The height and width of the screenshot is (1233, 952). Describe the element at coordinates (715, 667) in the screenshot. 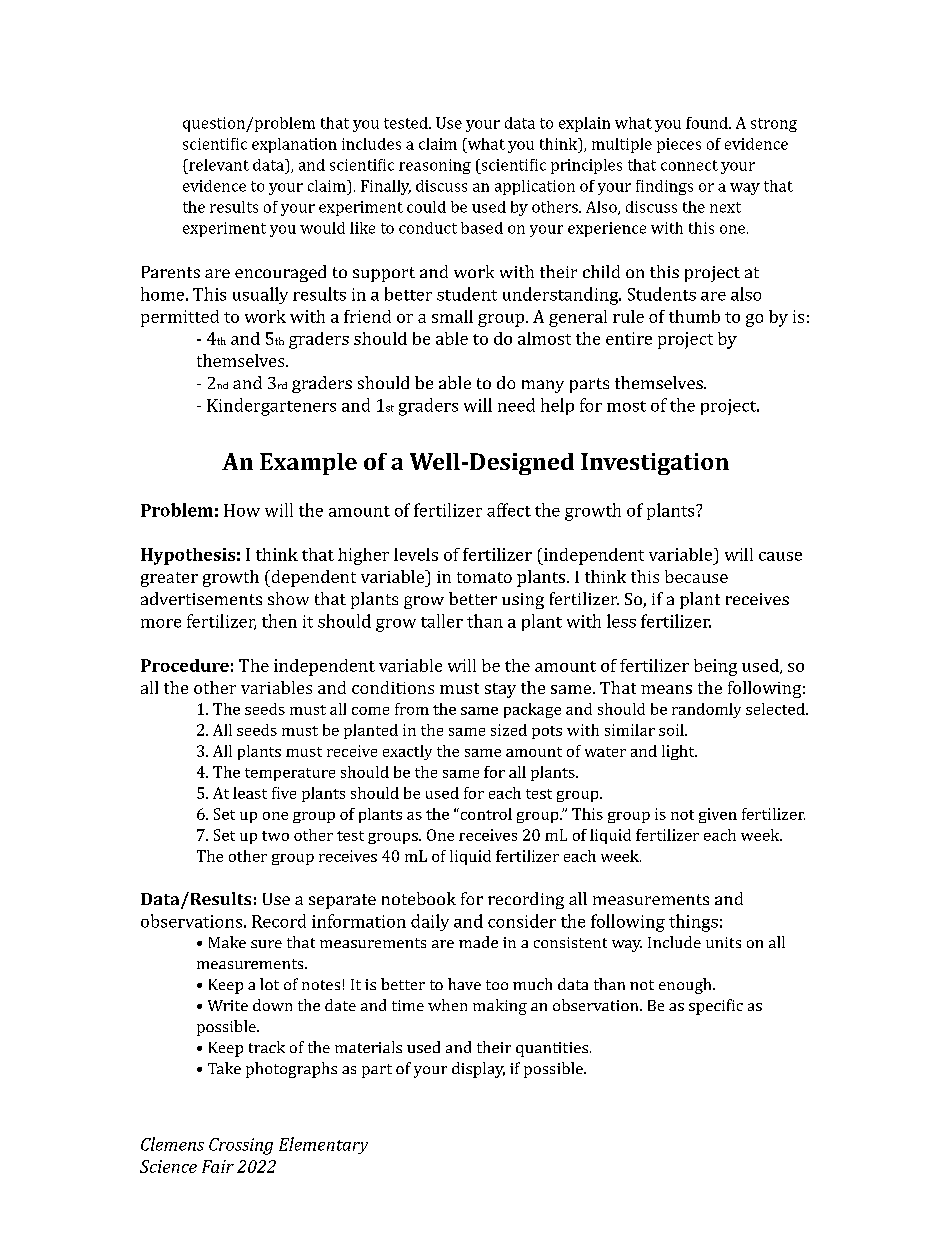

I see `being` at that location.
